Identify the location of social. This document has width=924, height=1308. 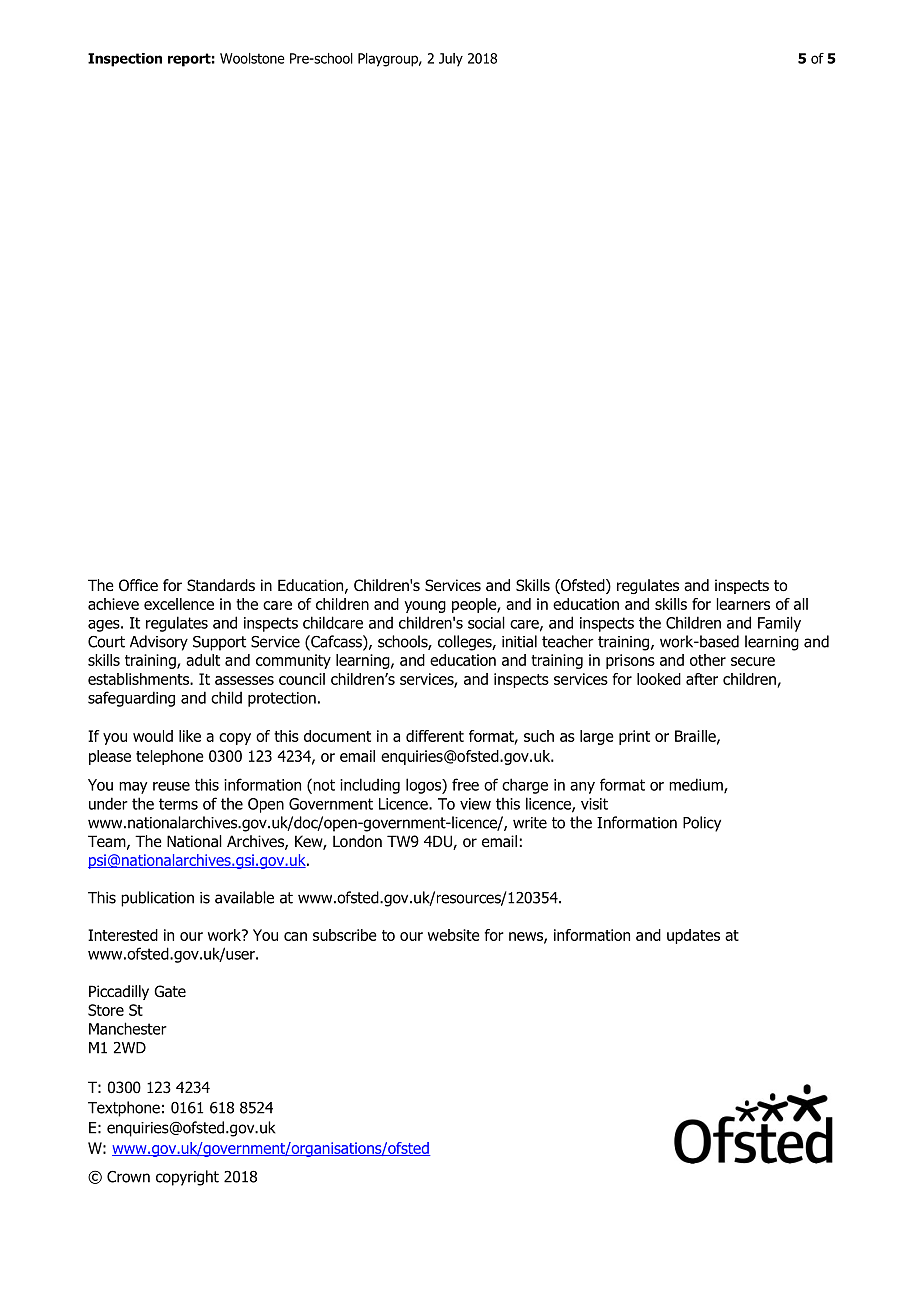
(486, 622).
